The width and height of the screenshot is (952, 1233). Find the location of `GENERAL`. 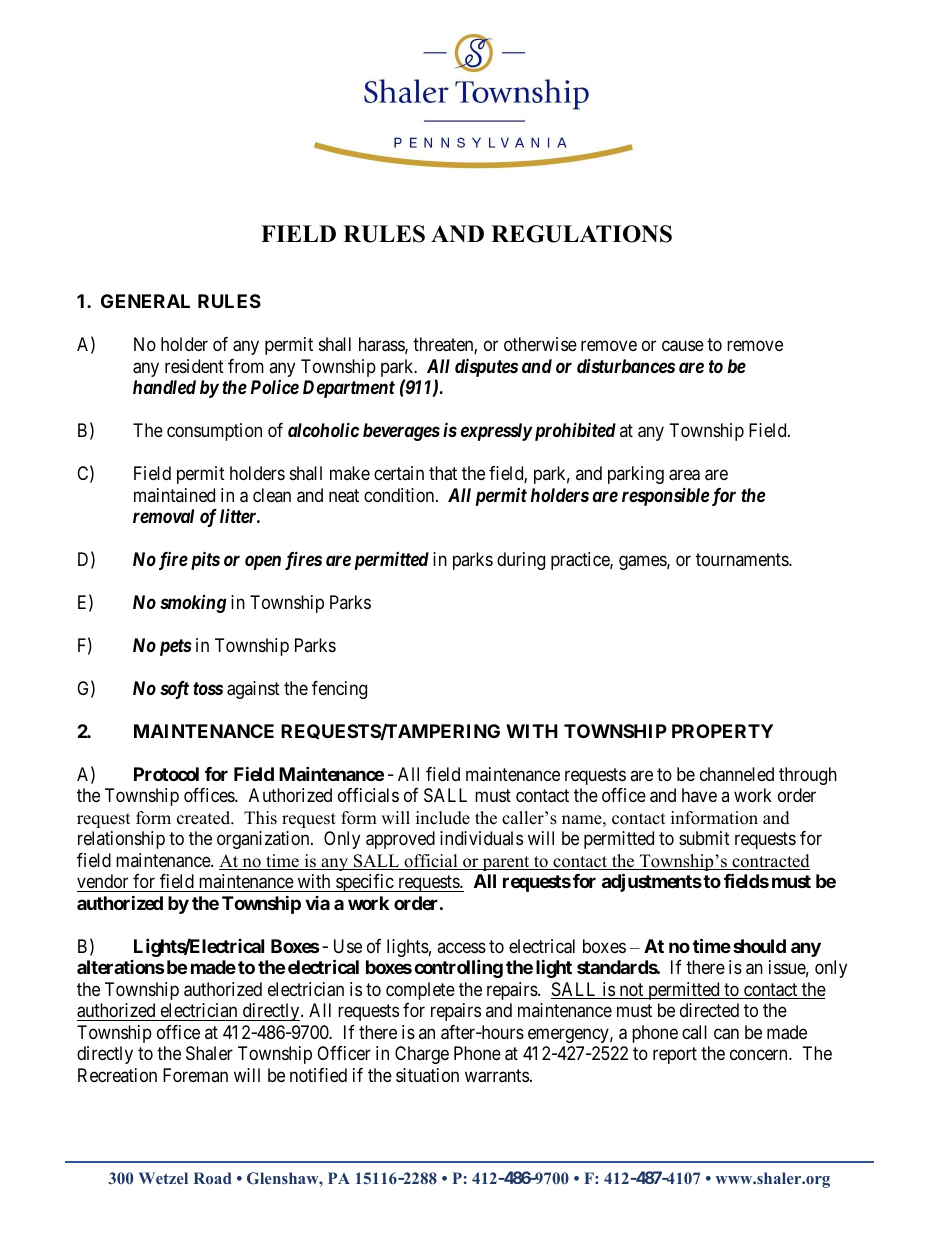

GENERAL is located at coordinates (145, 301).
